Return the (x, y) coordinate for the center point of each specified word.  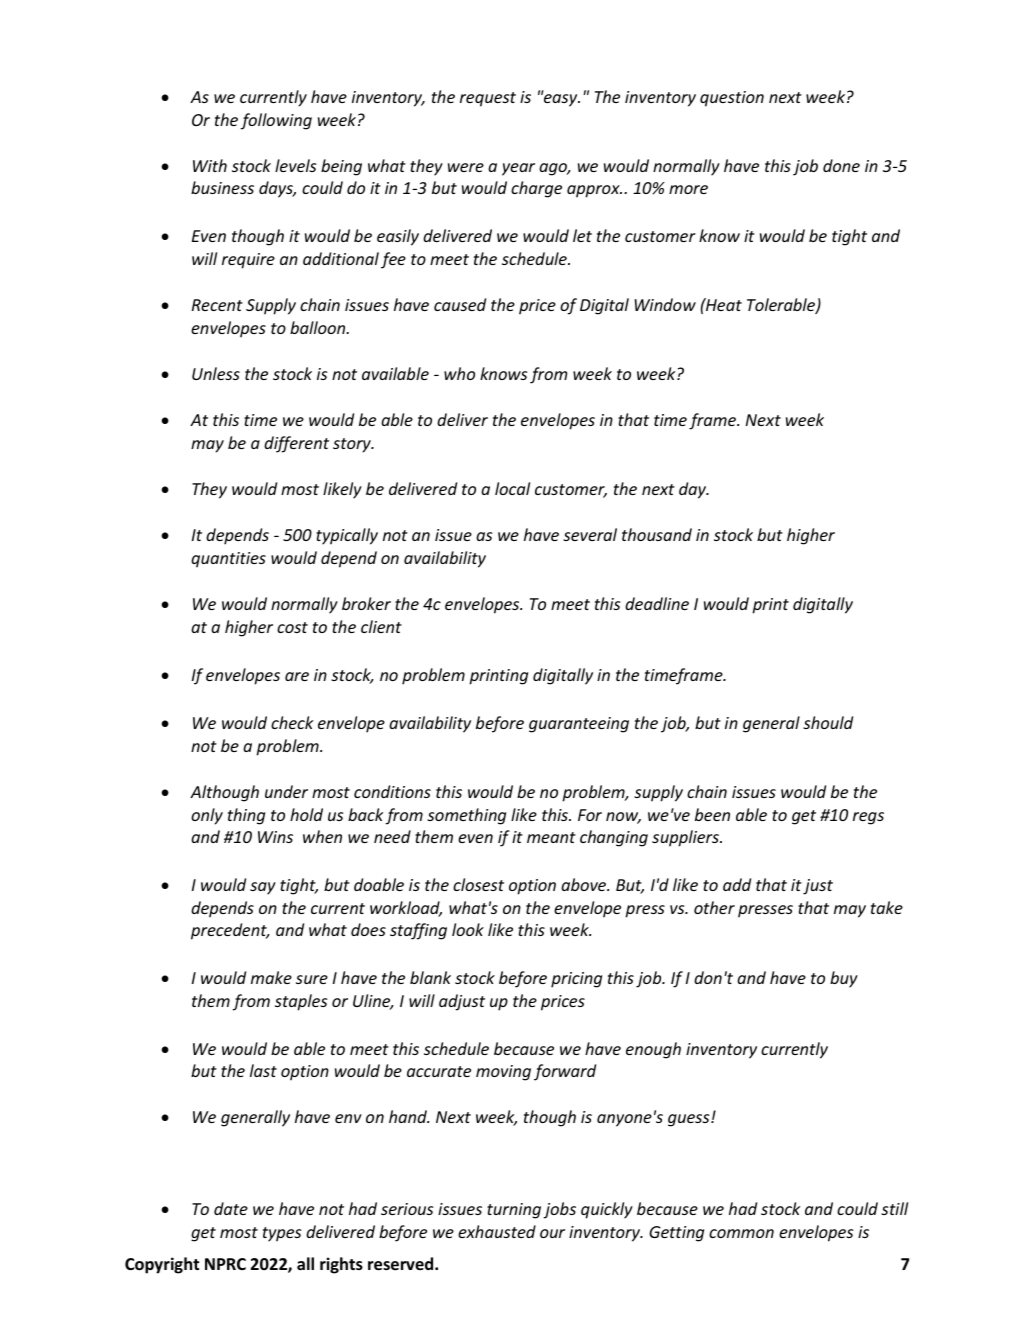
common (741, 1233)
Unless (216, 373)
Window (665, 304)
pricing (576, 980)
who (459, 373)
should (828, 722)
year (518, 169)
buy (844, 979)
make (271, 977)
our (552, 1233)
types (282, 1234)
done (841, 165)
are (297, 676)
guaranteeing (579, 725)
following (276, 121)
